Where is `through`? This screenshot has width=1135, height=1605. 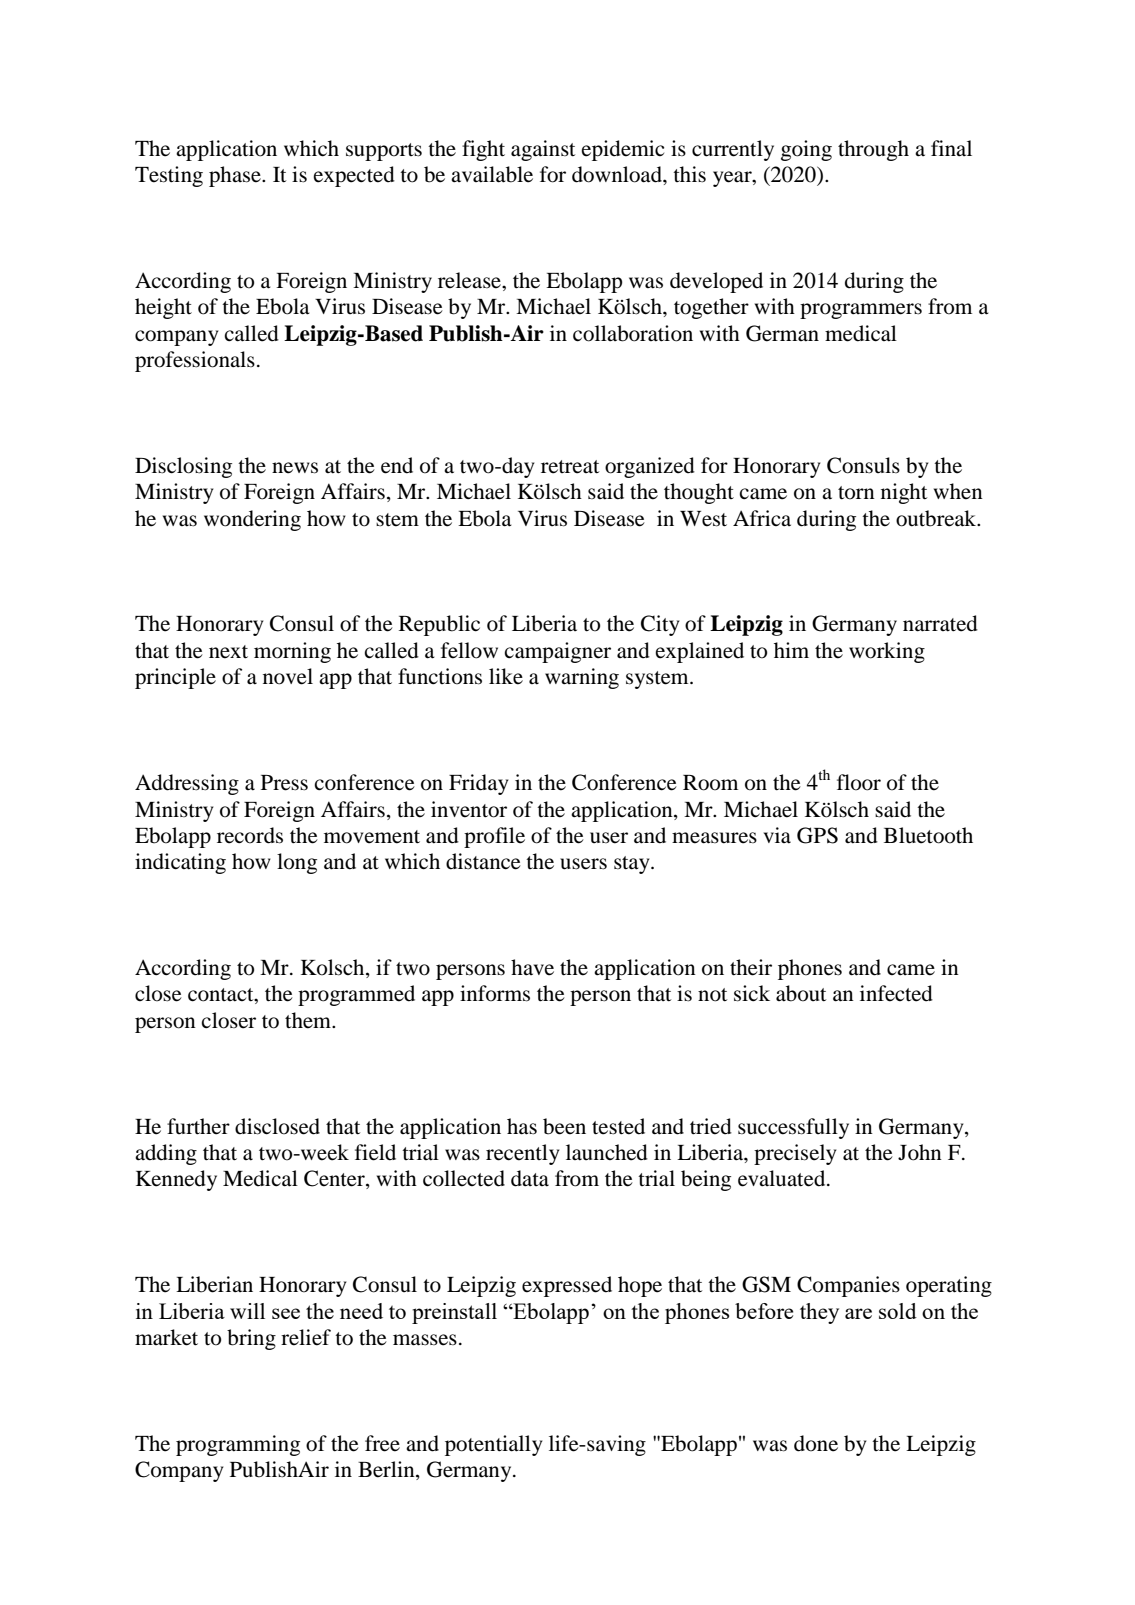 through is located at coordinates (873, 150).
